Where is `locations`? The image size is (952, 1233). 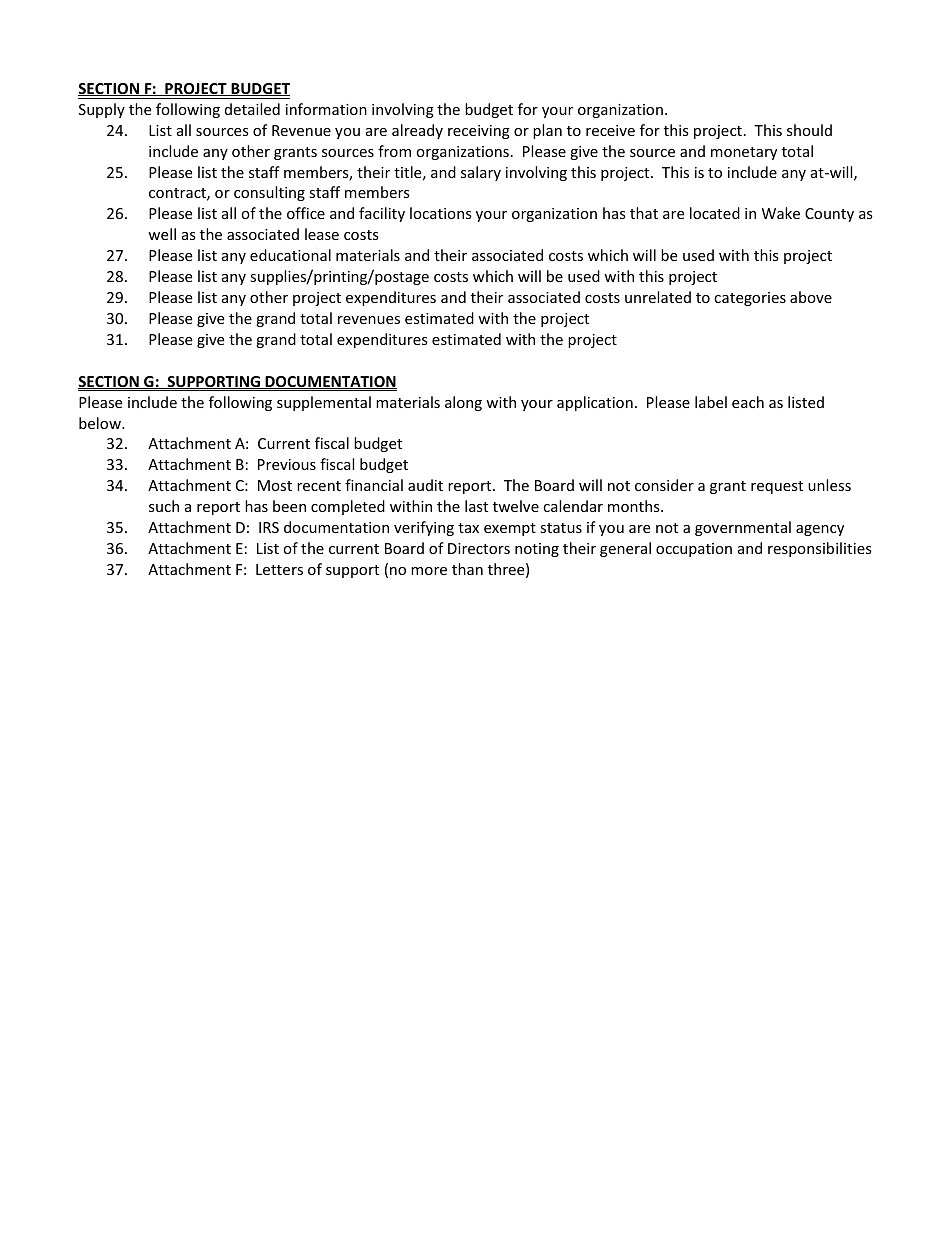
locations is located at coordinates (441, 213).
